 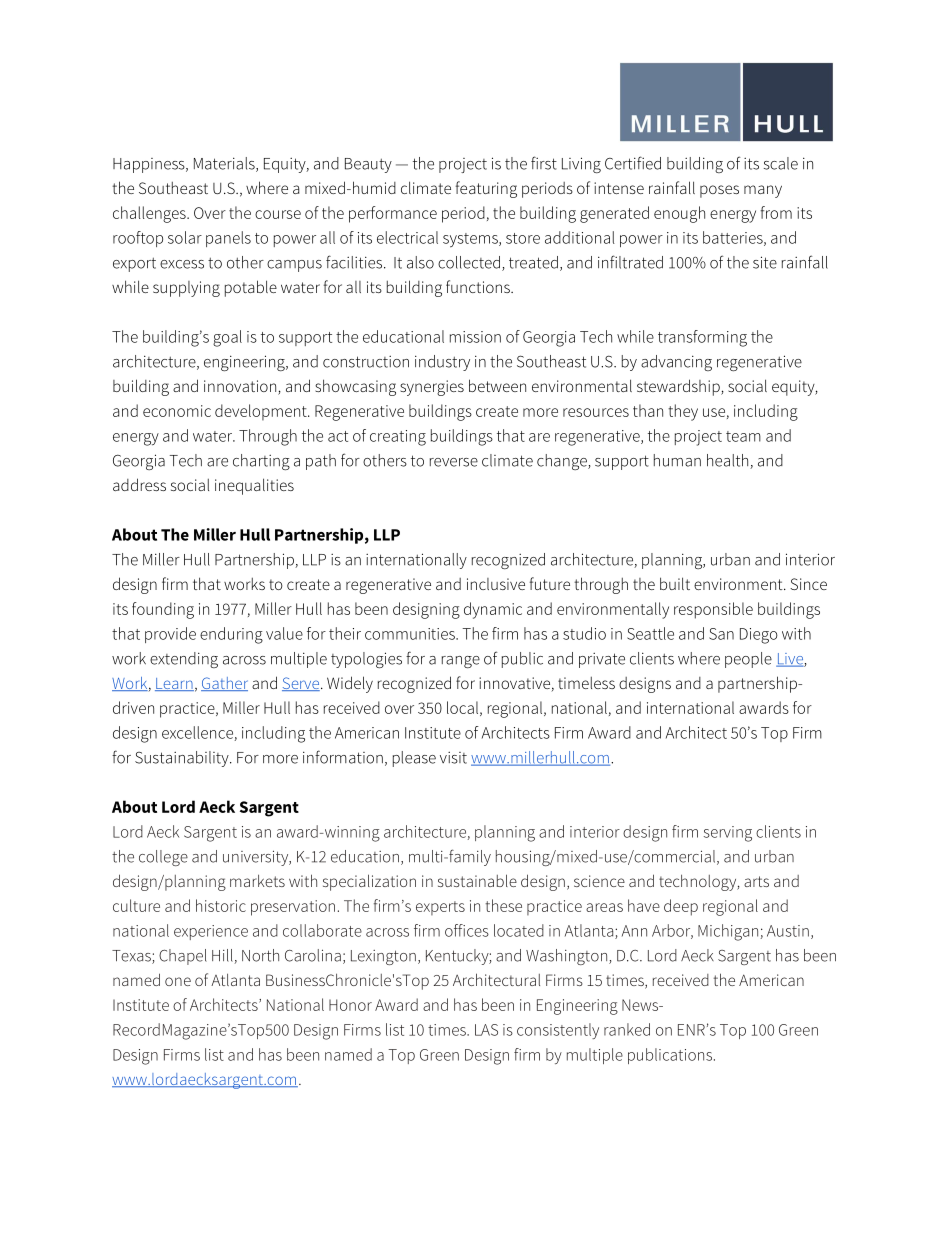 I want to click on poses, so click(x=719, y=191).
